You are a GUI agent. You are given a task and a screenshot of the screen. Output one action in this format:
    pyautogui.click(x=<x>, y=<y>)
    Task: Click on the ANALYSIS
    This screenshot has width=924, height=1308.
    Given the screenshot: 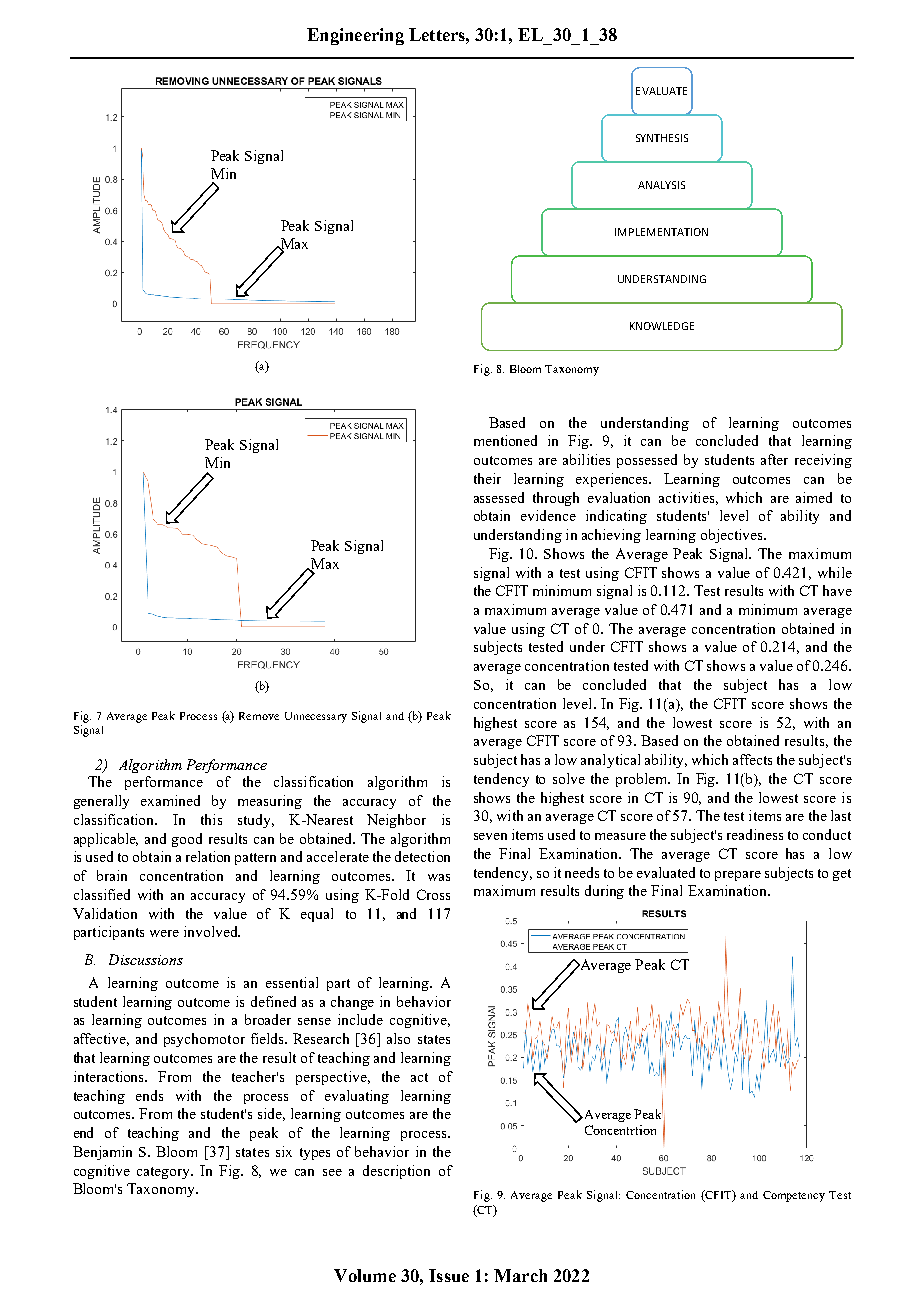 What is the action you would take?
    pyautogui.click(x=661, y=185)
